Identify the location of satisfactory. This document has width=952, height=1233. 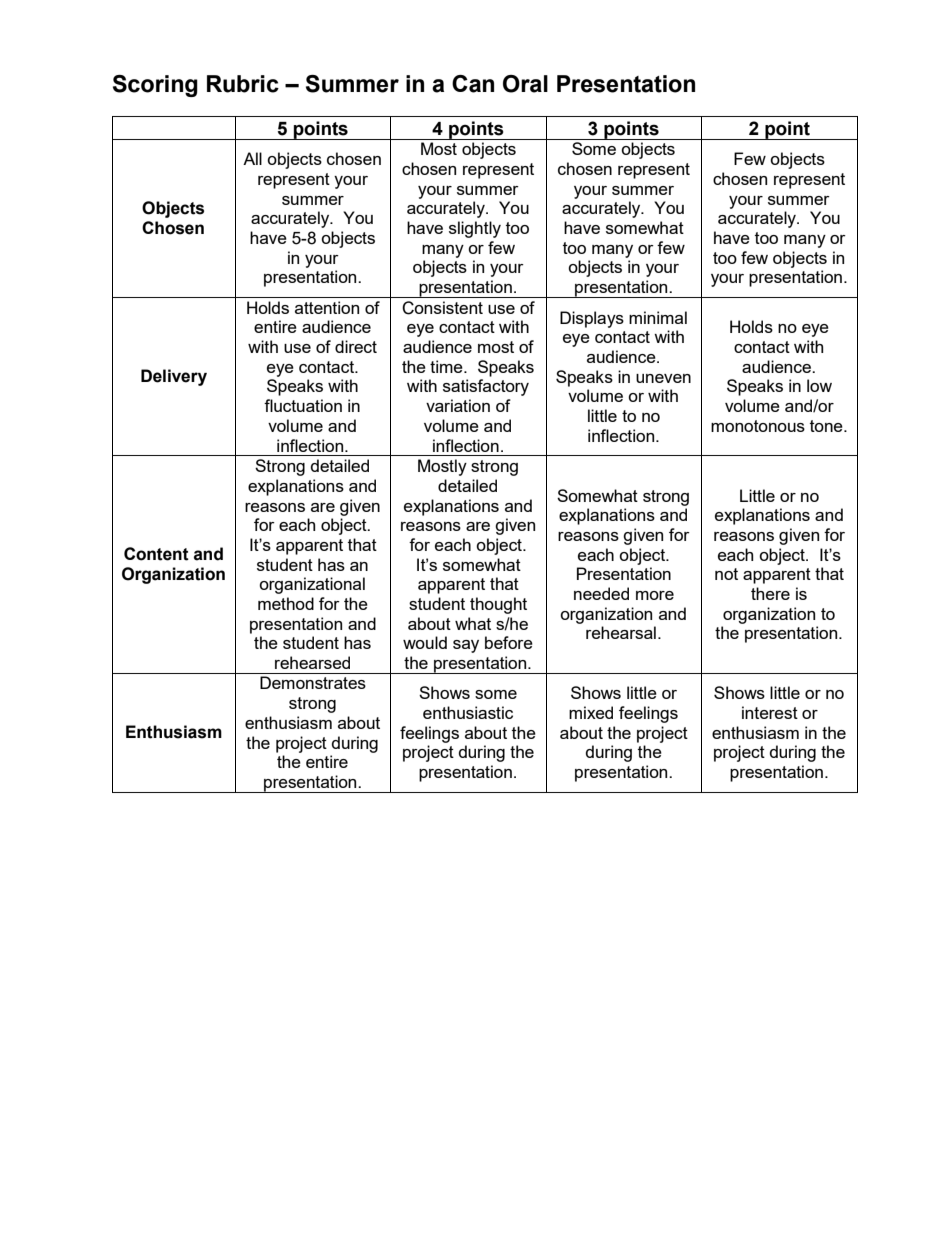
(486, 387).
